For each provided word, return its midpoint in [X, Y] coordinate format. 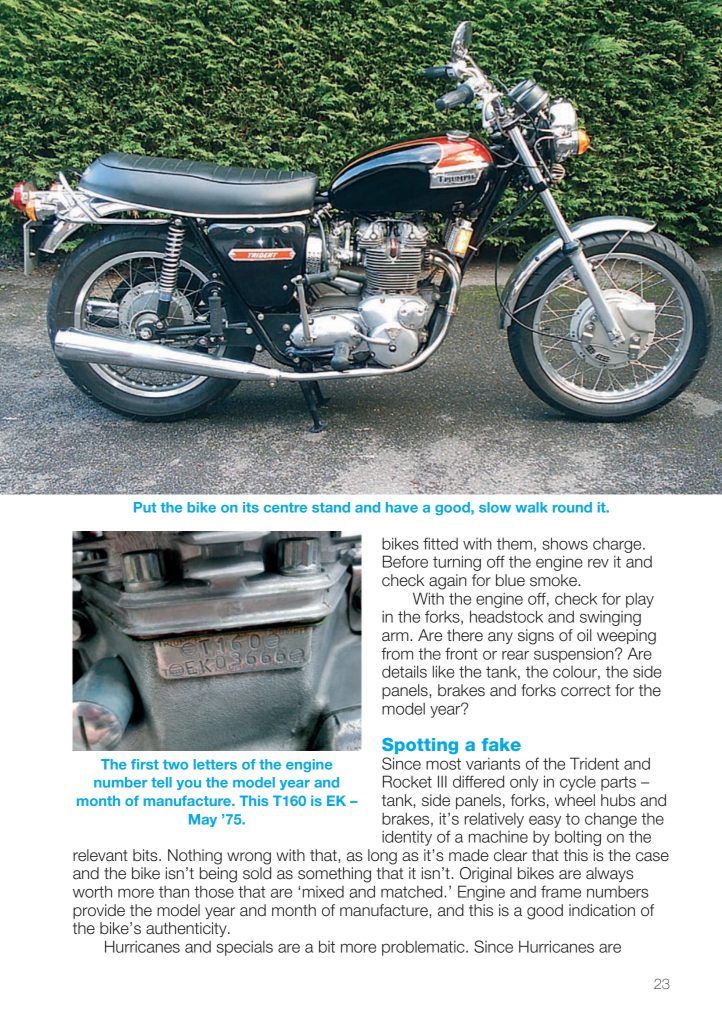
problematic [424, 948]
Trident [594, 763]
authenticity [187, 929]
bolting [578, 838]
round [572, 507]
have [402, 507]
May [203, 820]
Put [145, 507]
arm [396, 637]
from [397, 653]
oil [584, 635]
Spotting [420, 746]
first [145, 764]
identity [407, 838]
